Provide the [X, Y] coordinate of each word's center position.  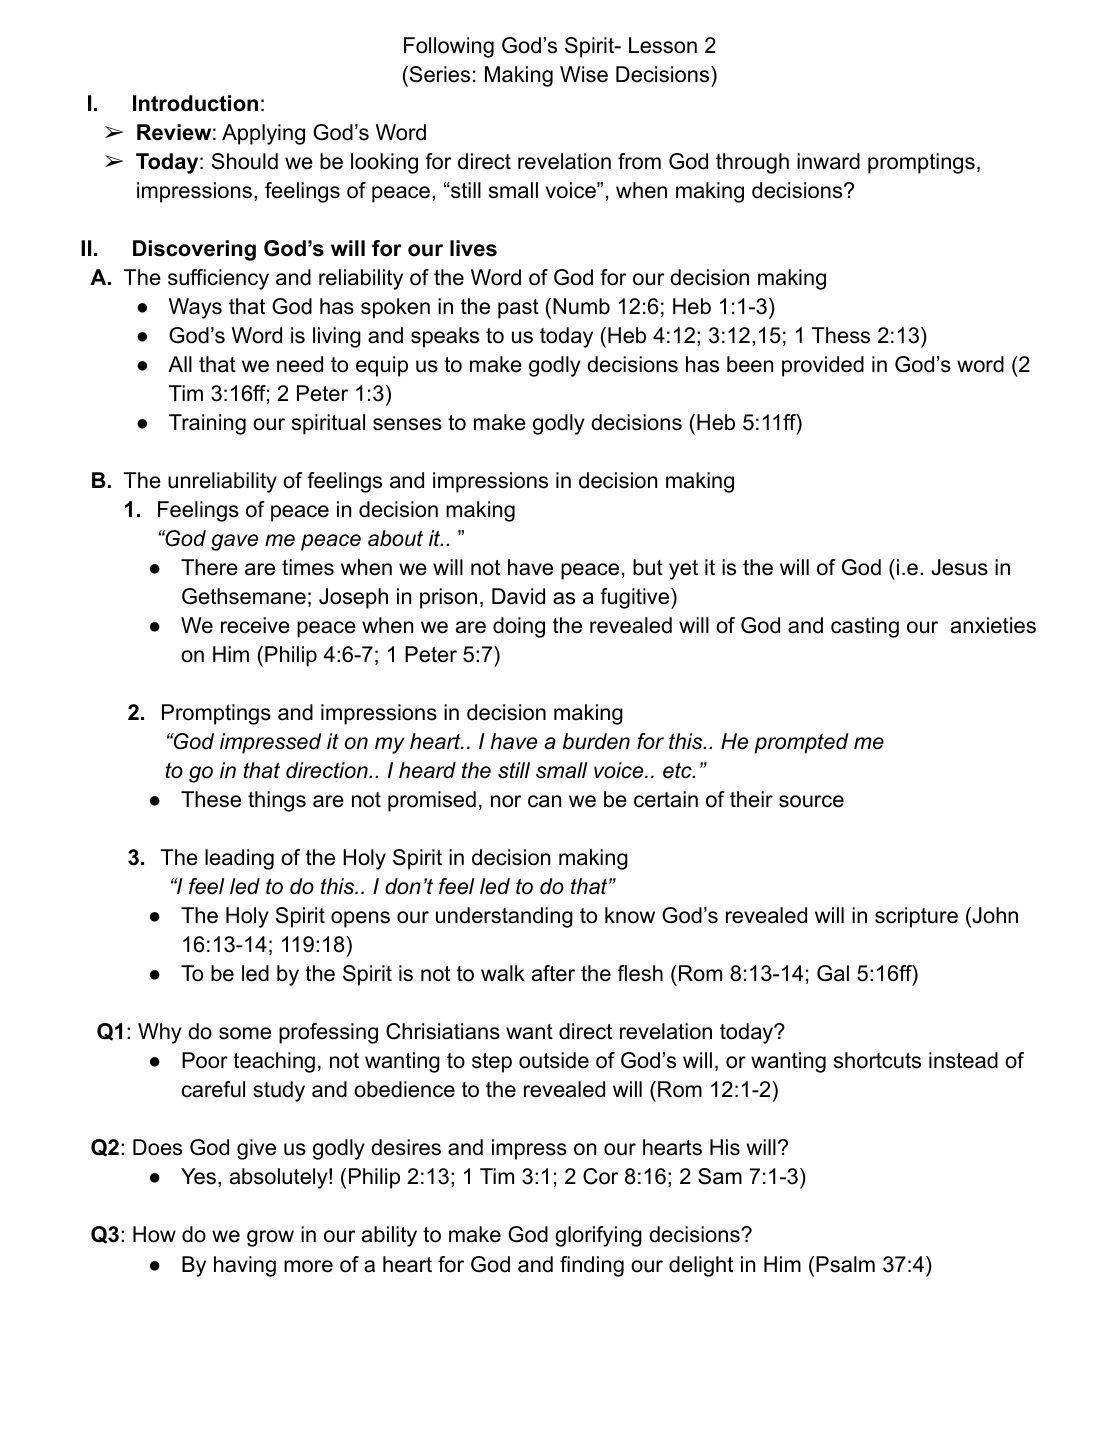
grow [270, 1238]
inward [828, 161]
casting [865, 627]
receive [255, 625]
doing [519, 627]
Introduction [195, 103]
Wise [584, 74]
